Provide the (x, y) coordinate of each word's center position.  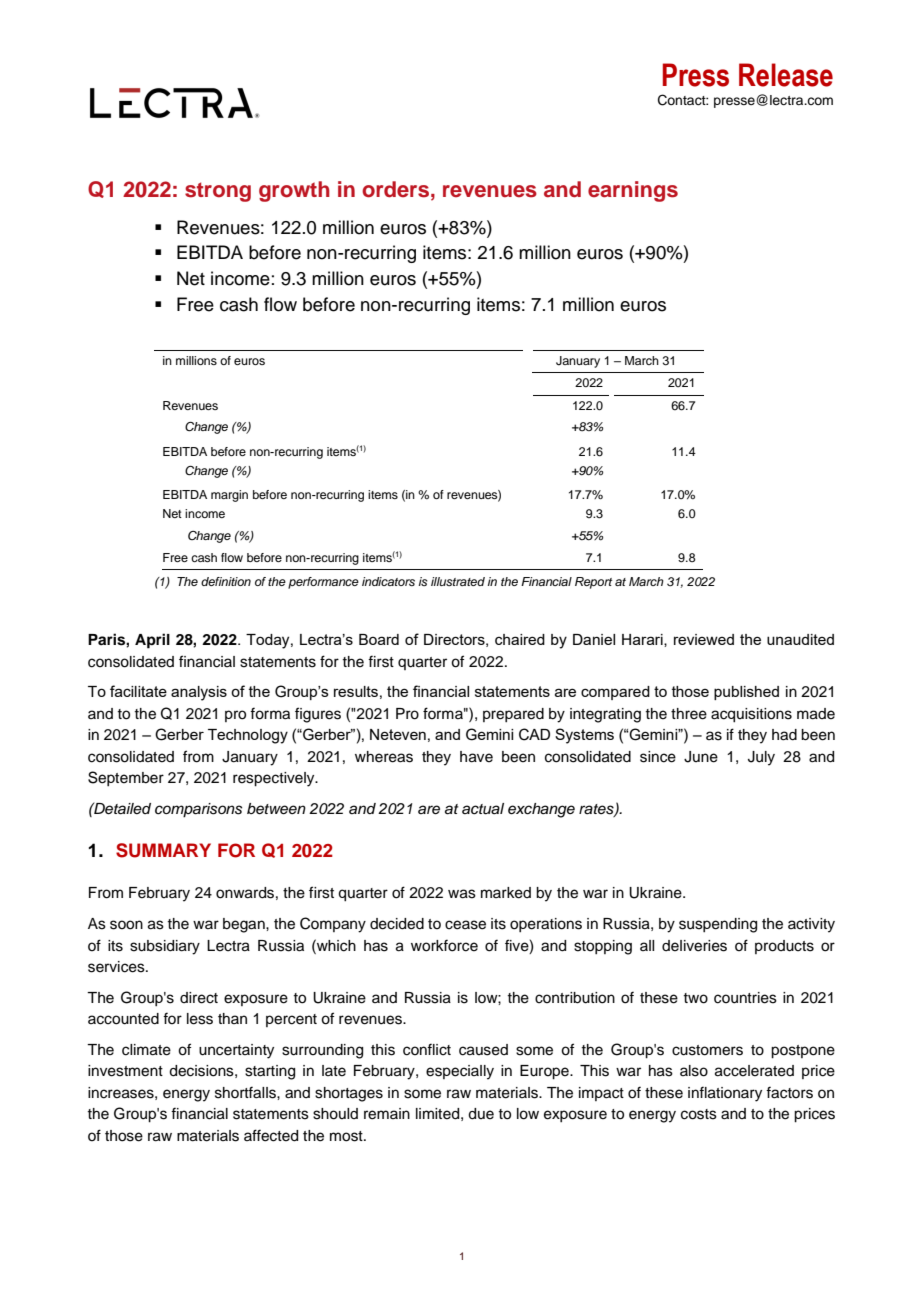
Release (786, 75)
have (476, 757)
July (761, 758)
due (481, 1114)
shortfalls (246, 1092)
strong (218, 192)
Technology (248, 736)
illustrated (458, 581)
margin (229, 496)
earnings (633, 191)
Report (593, 583)
